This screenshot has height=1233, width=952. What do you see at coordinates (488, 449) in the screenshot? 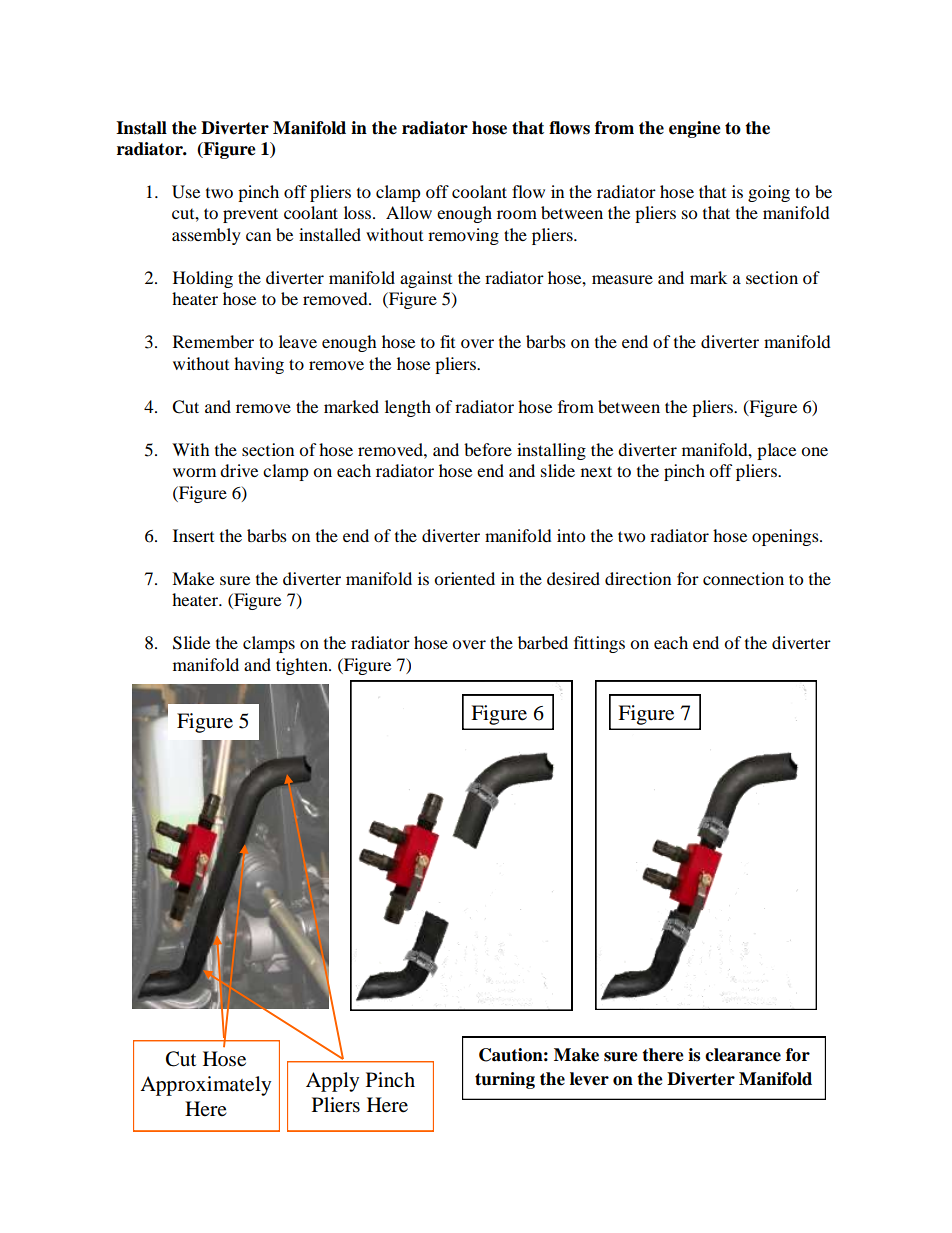
I see `before` at bounding box center [488, 449].
